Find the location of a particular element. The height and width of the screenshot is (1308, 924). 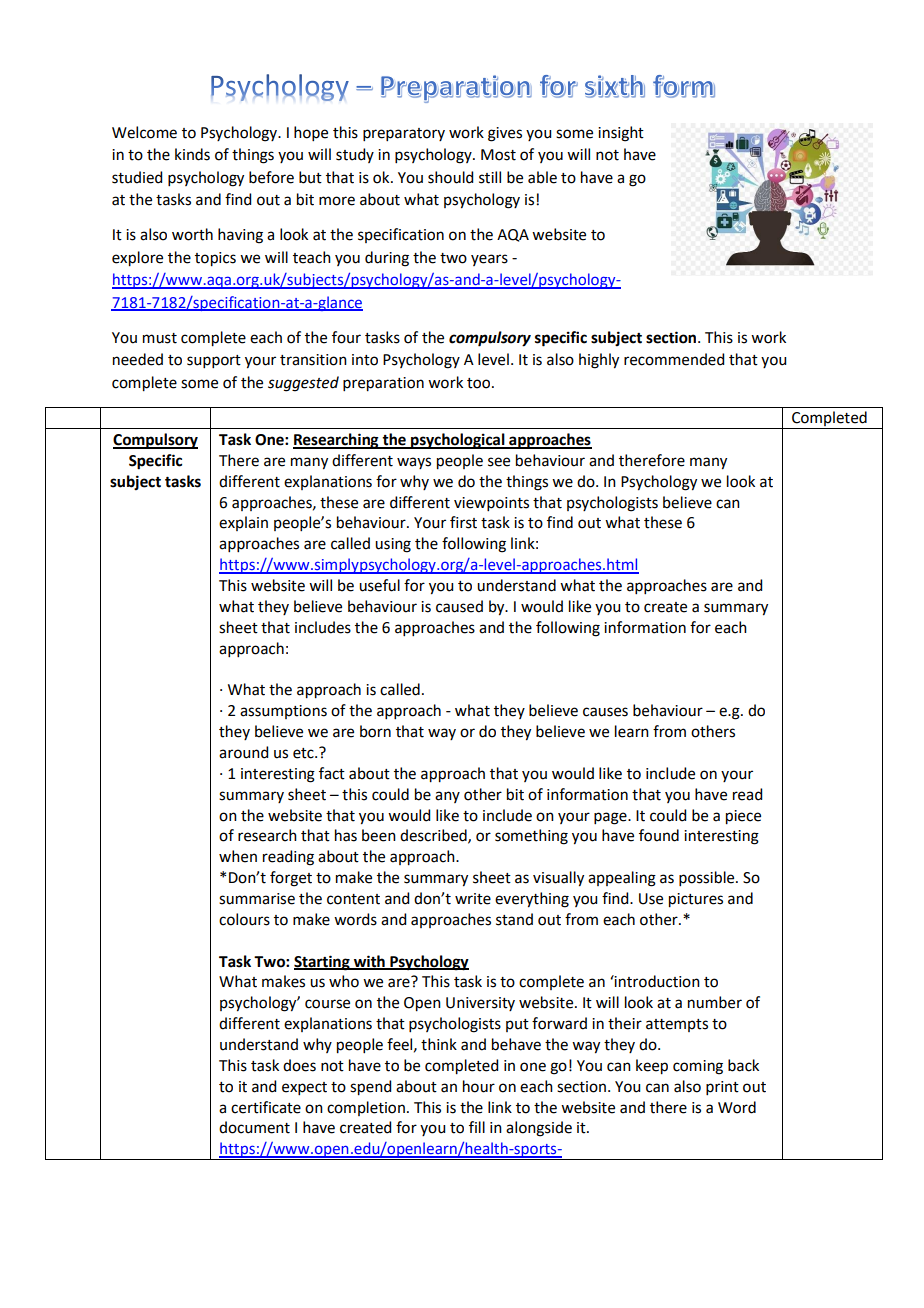

kinds is located at coordinates (192, 154).
